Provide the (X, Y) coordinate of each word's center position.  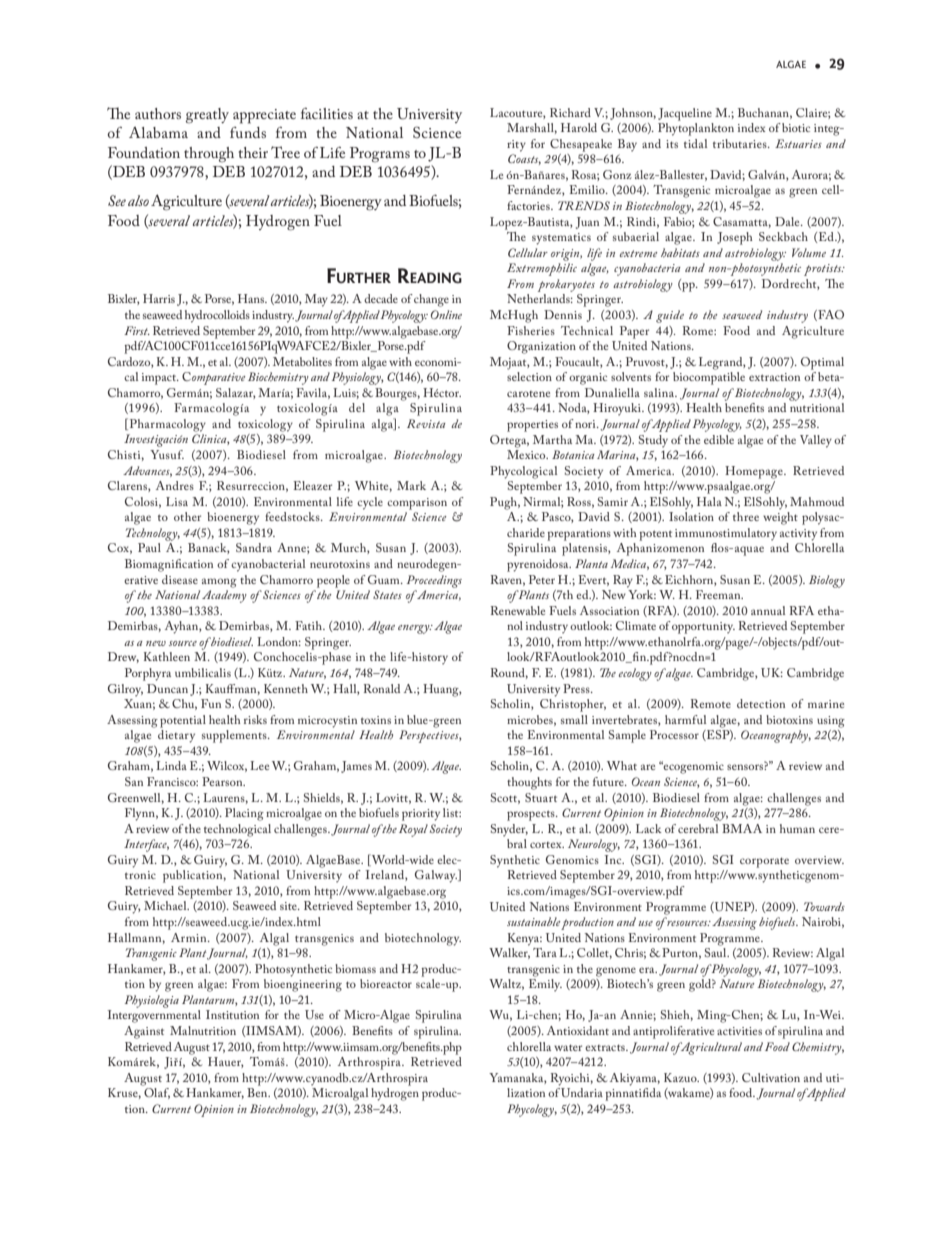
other (187, 516)
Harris (159, 298)
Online (446, 314)
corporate (764, 863)
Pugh (505, 503)
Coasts (524, 159)
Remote (711, 703)
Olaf (157, 1093)
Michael (166, 905)
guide (670, 316)
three (746, 516)
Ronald (382, 688)
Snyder (509, 830)
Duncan (167, 688)
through (209, 155)
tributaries (741, 143)
